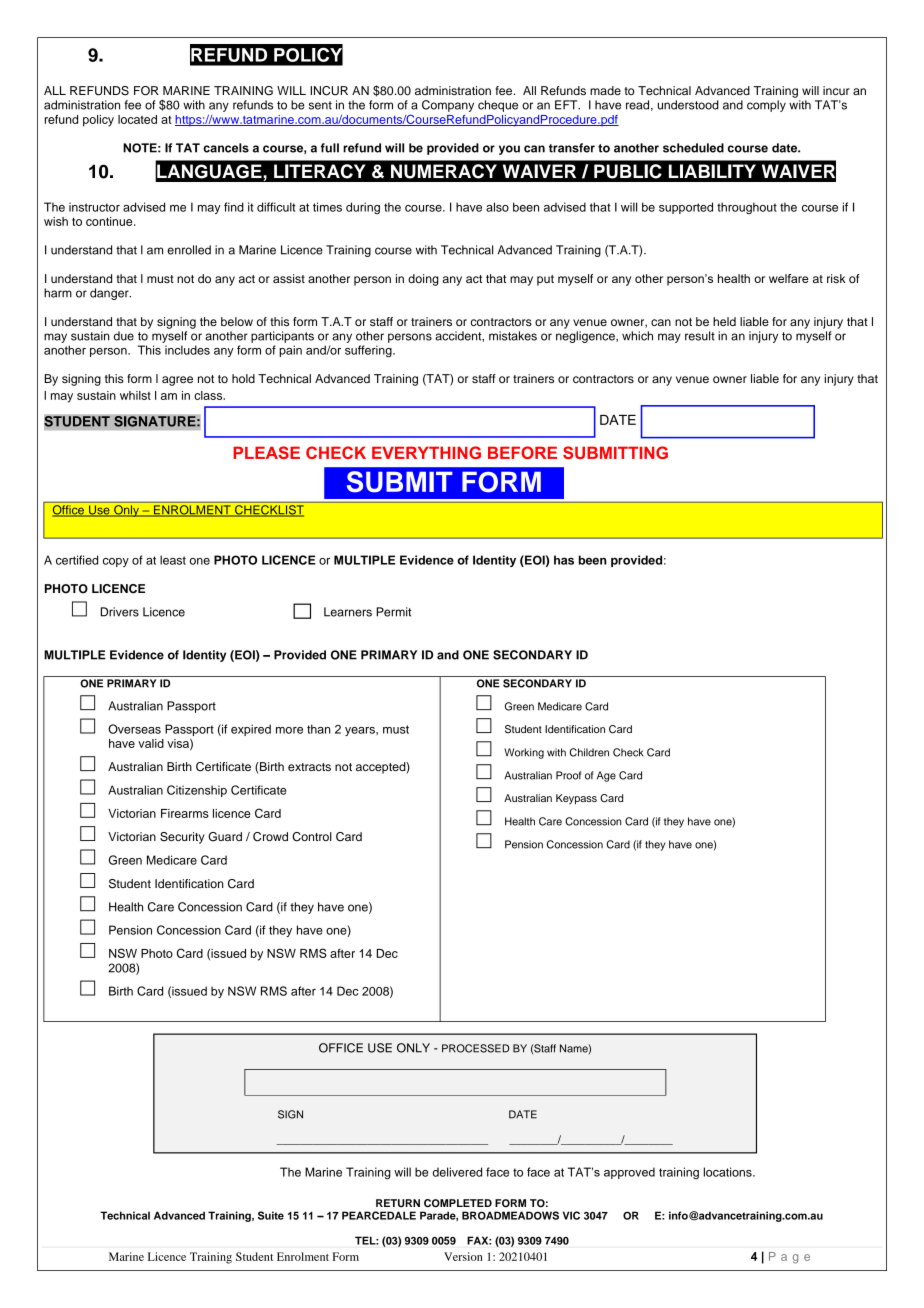 The image size is (924, 1308). I want to click on Suite, so click(271, 1215).
